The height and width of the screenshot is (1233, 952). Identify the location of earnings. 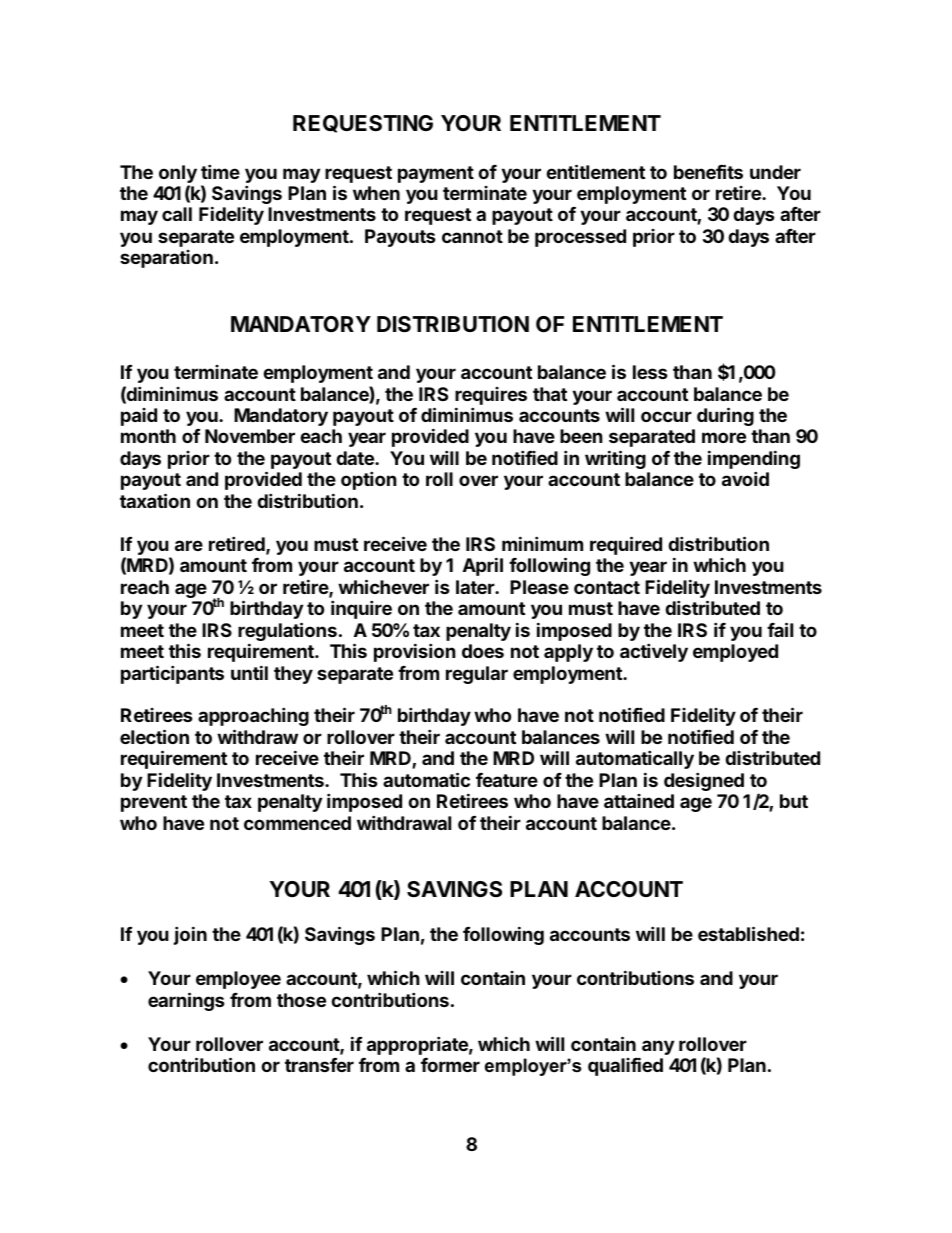
(186, 1001).
